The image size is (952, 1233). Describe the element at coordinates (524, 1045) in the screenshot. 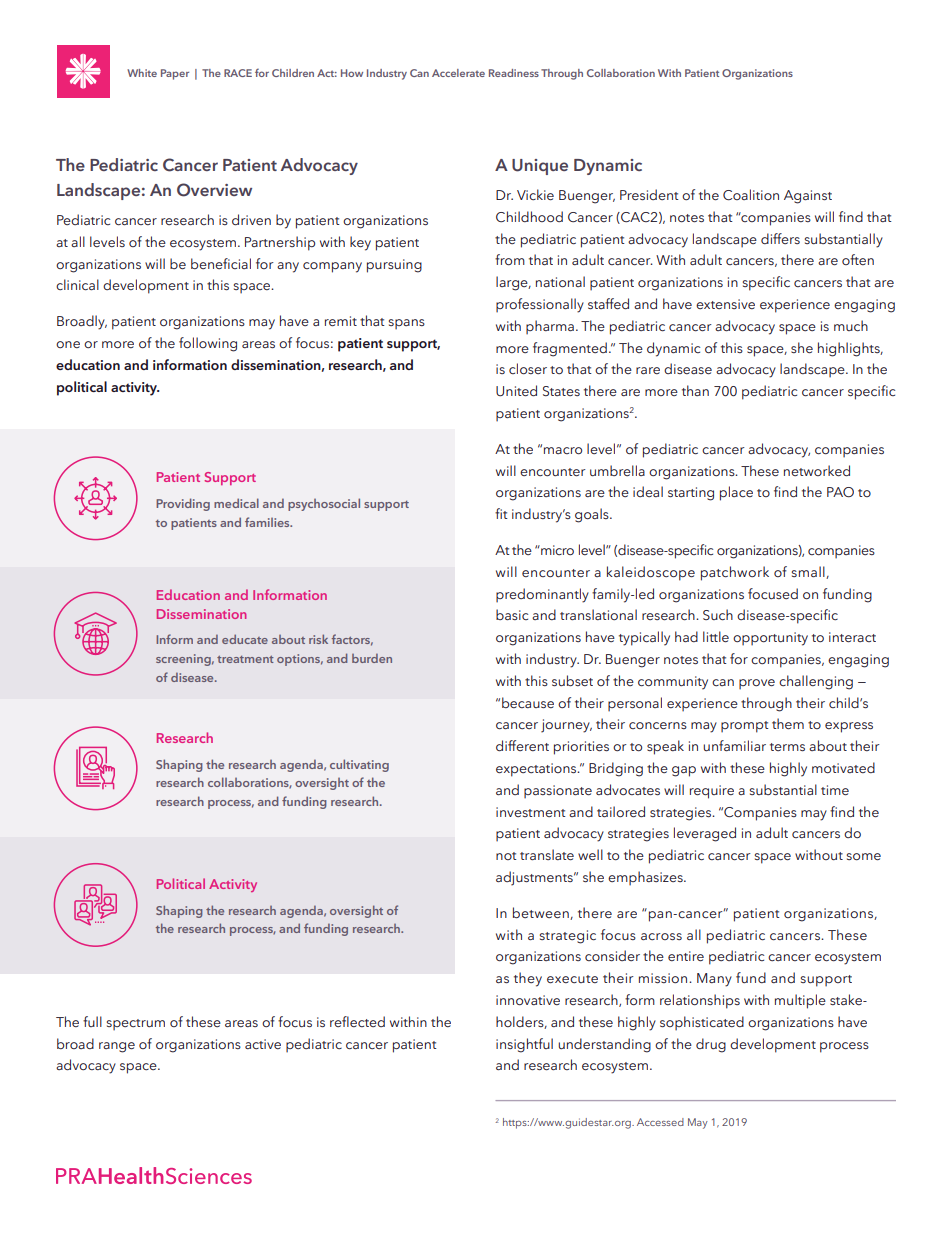

I see `insightful` at that location.
